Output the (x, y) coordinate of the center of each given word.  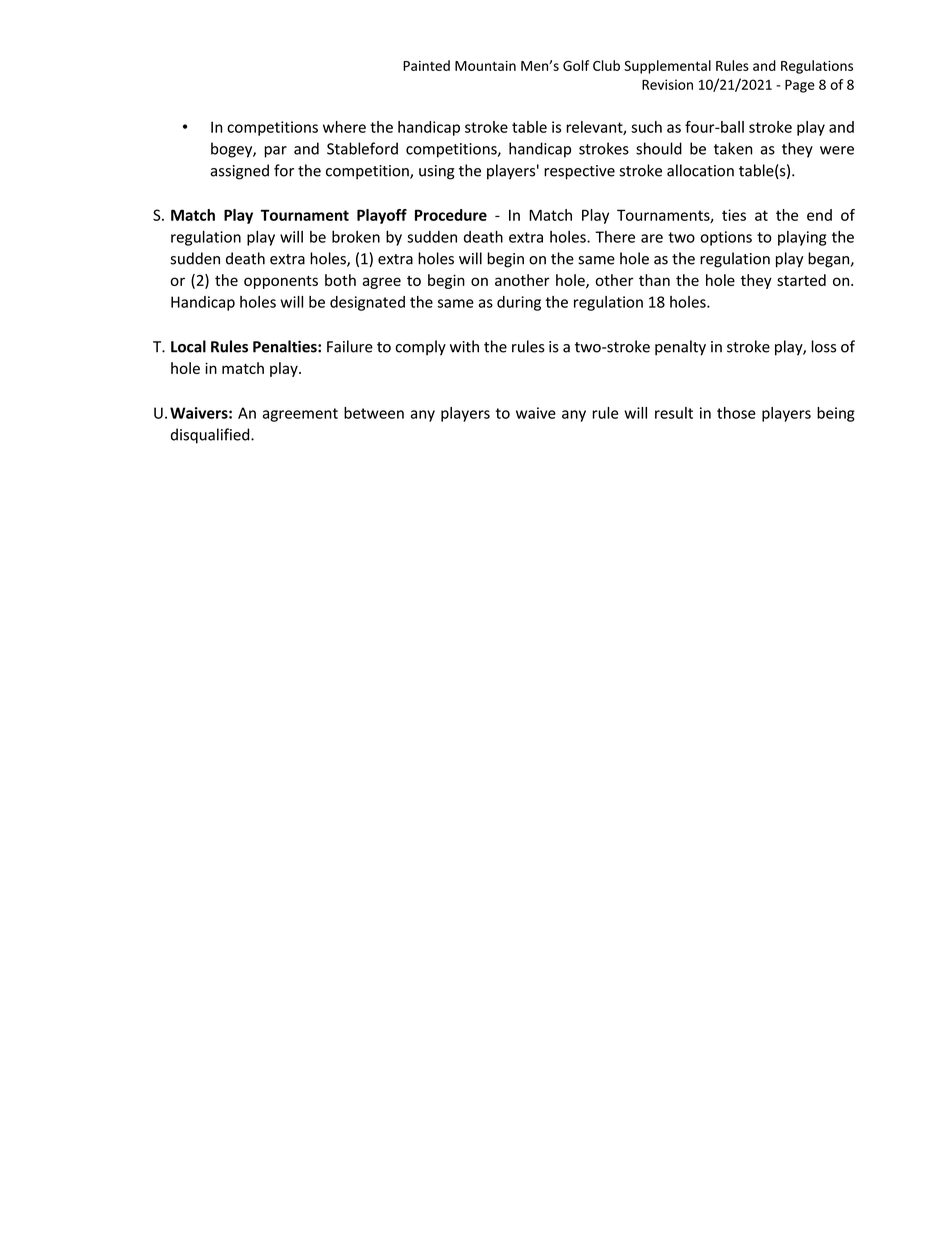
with (464, 346)
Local (188, 346)
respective (579, 172)
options (726, 238)
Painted (426, 65)
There (615, 237)
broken (356, 237)
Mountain (485, 65)
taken (733, 148)
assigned (239, 172)
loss (824, 346)
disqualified (211, 436)
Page (800, 86)
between (374, 413)
